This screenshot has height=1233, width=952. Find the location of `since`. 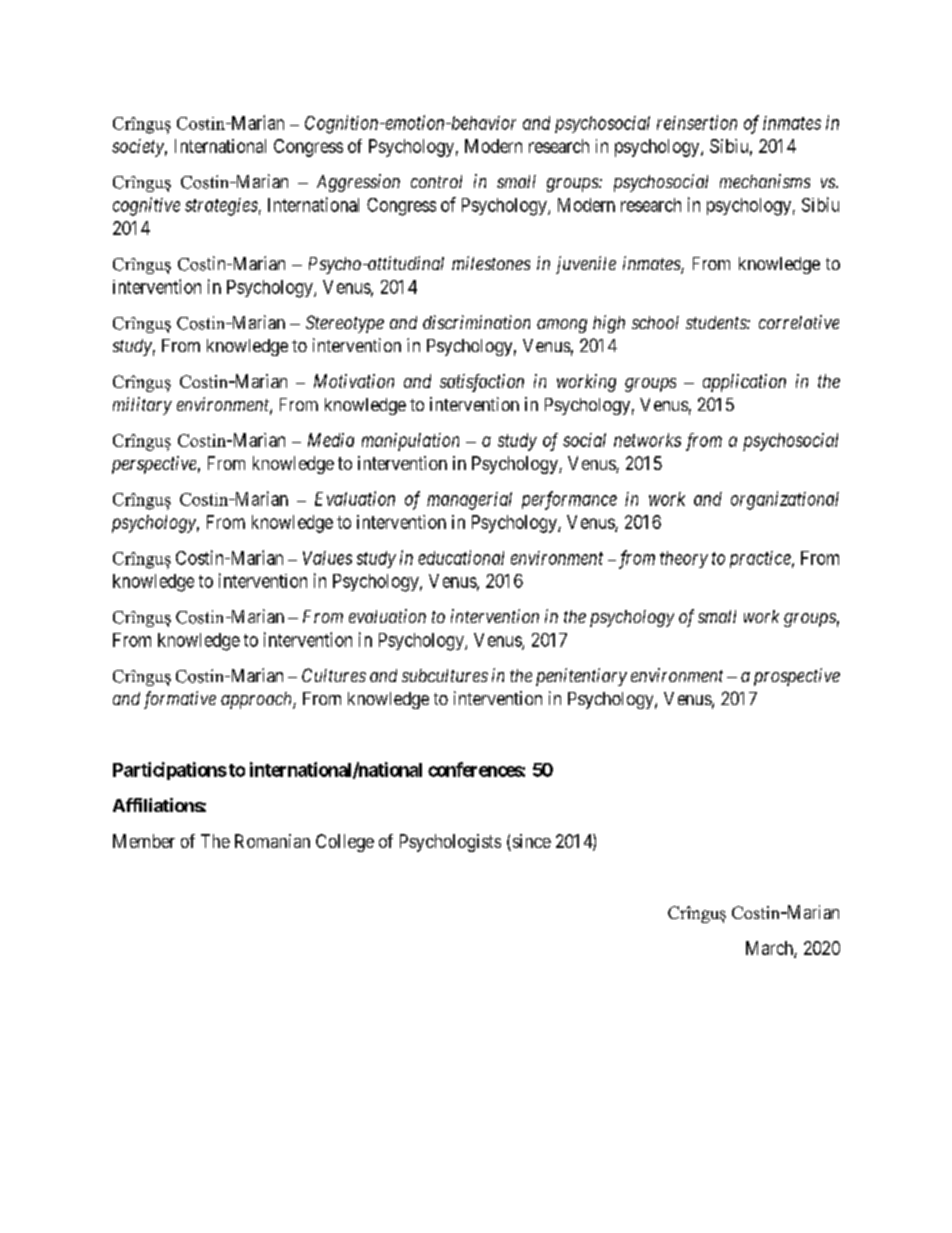

since is located at coordinates (530, 842).
